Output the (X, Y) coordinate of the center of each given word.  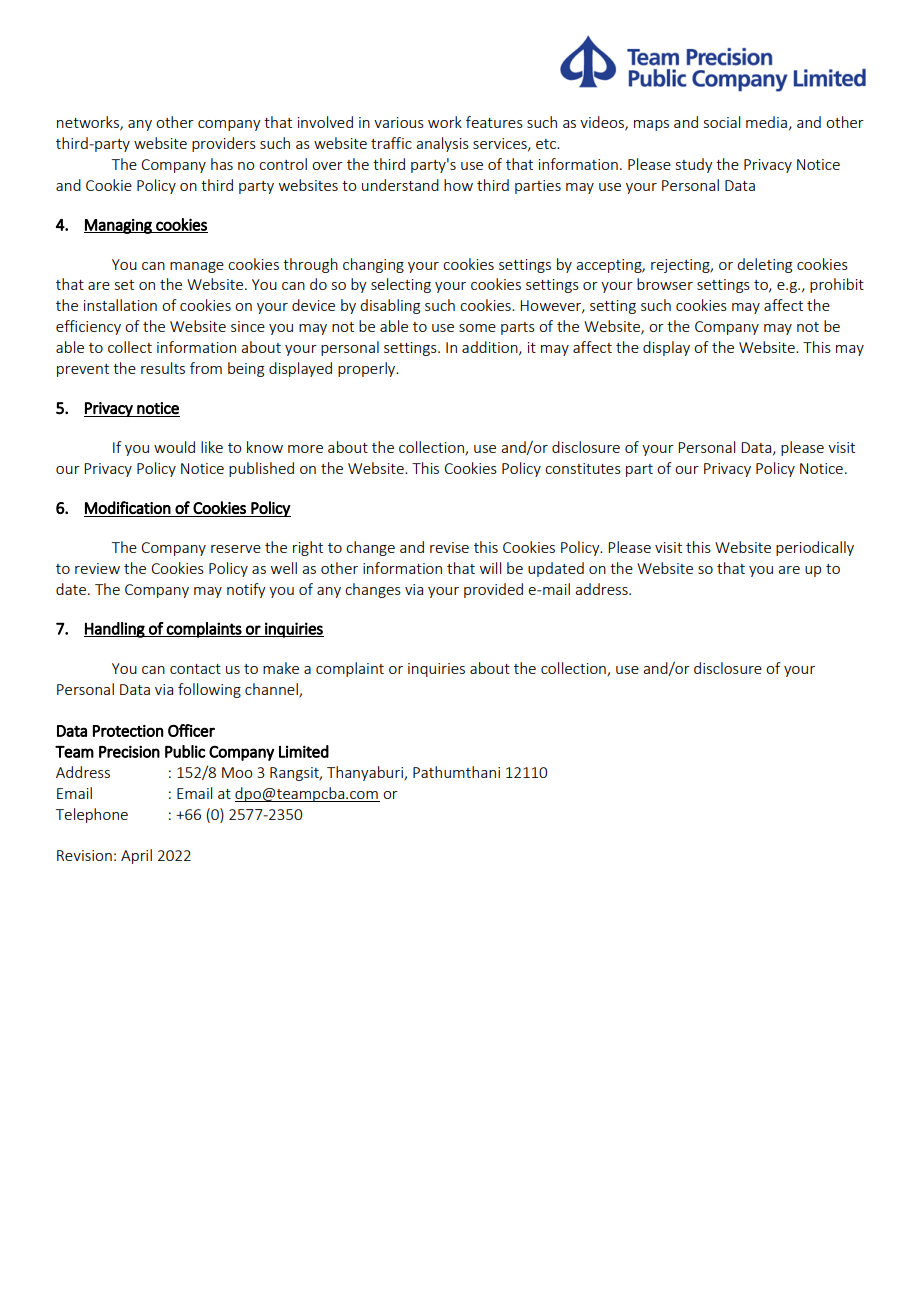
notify (246, 590)
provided (493, 590)
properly (368, 369)
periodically (815, 548)
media (766, 122)
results (163, 368)
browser (665, 284)
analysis (442, 144)
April (136, 856)
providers (224, 144)
